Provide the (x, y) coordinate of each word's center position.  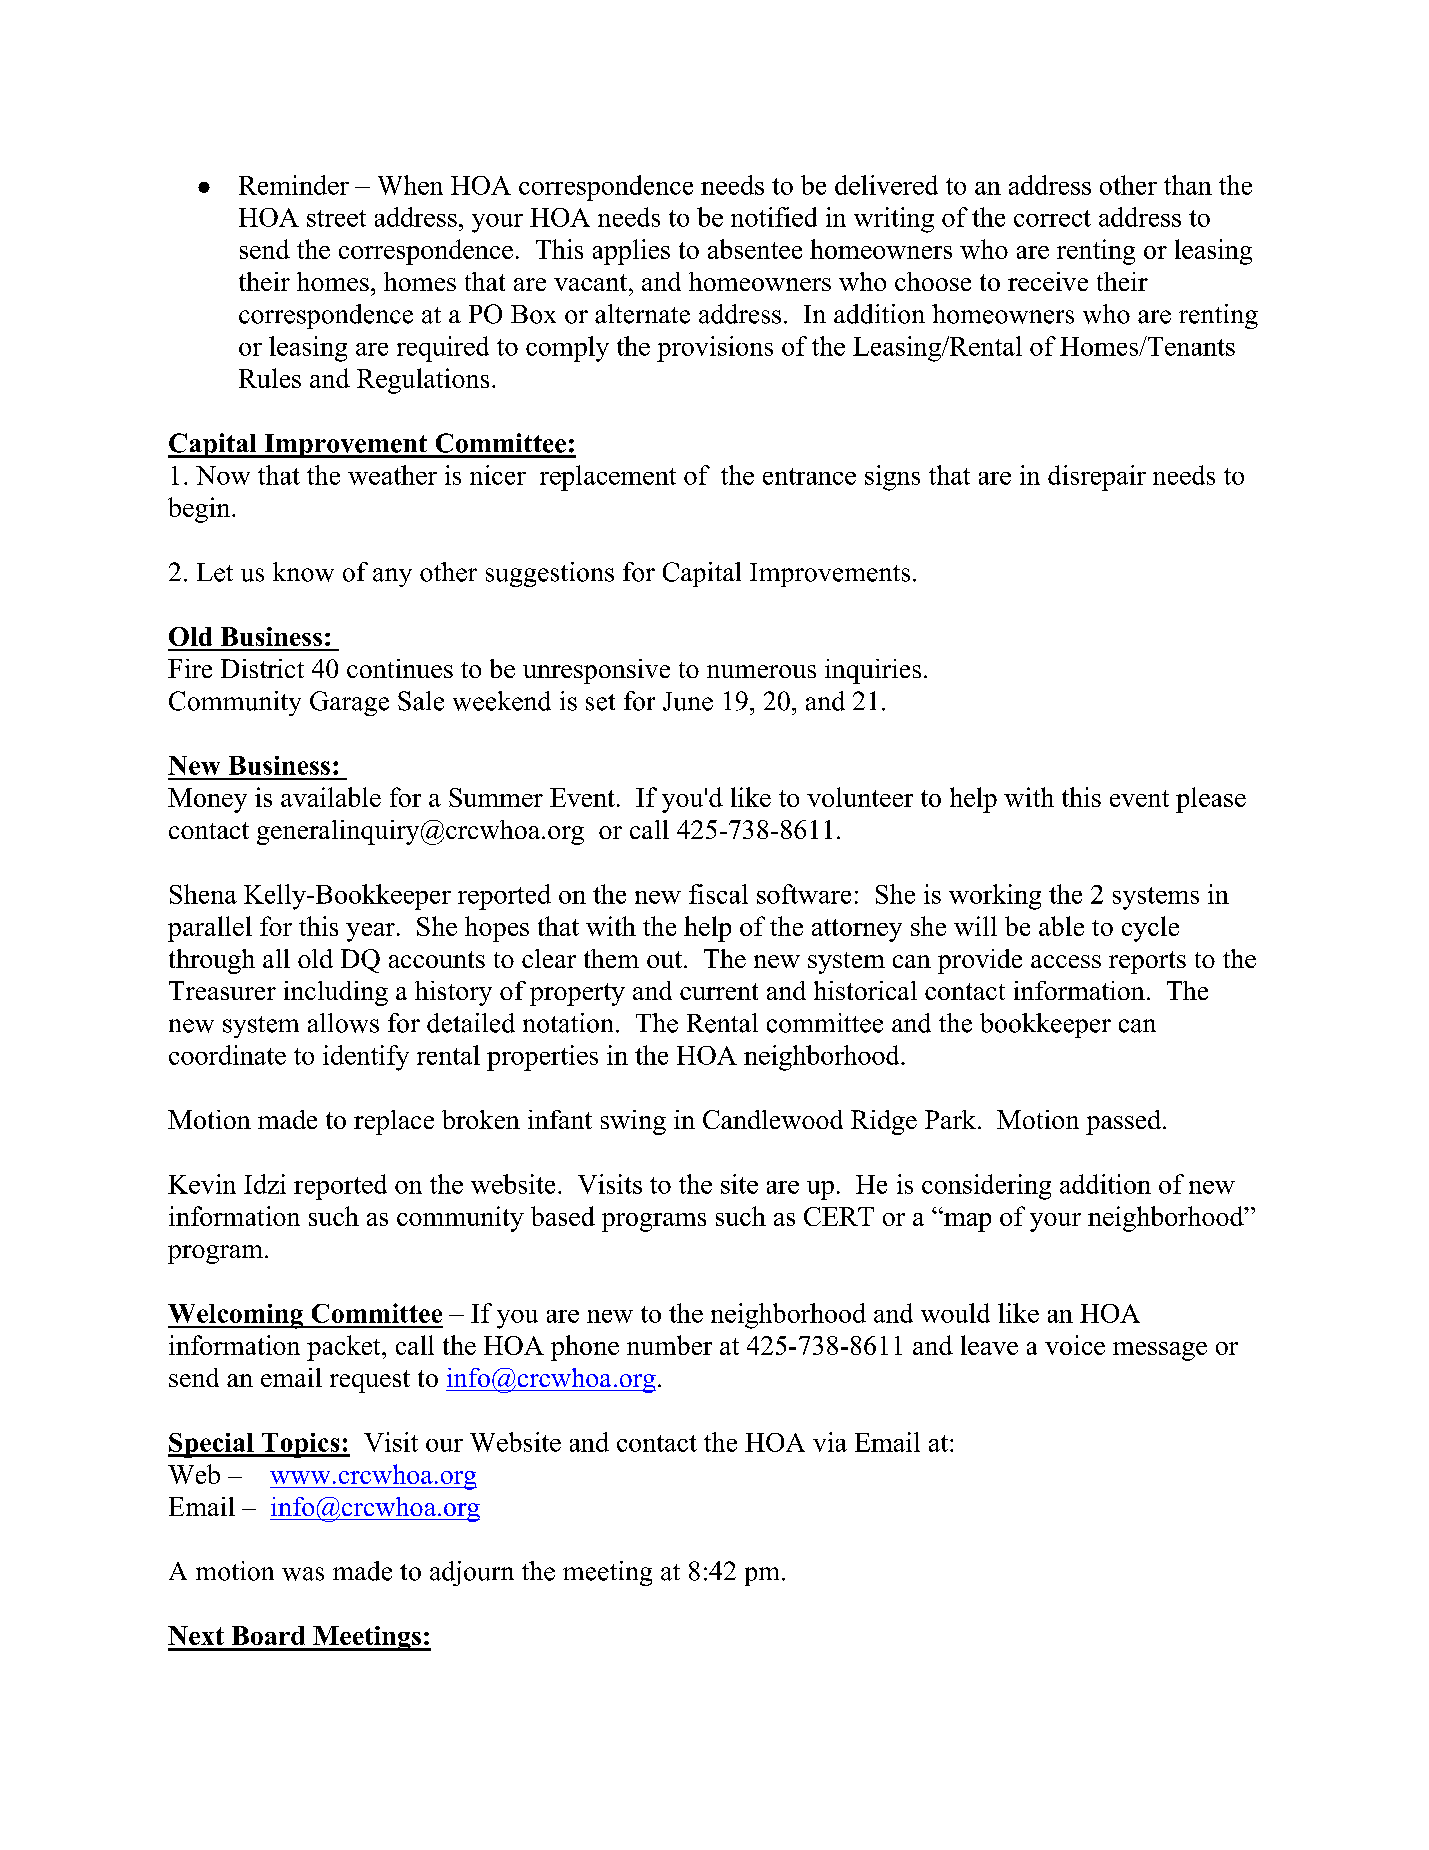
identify (366, 1058)
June (688, 701)
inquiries (873, 671)
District (262, 668)
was (303, 1574)
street (336, 218)
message (1160, 1351)
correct (1052, 218)
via (830, 1442)
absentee (755, 249)
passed (1125, 1122)
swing (633, 1122)
